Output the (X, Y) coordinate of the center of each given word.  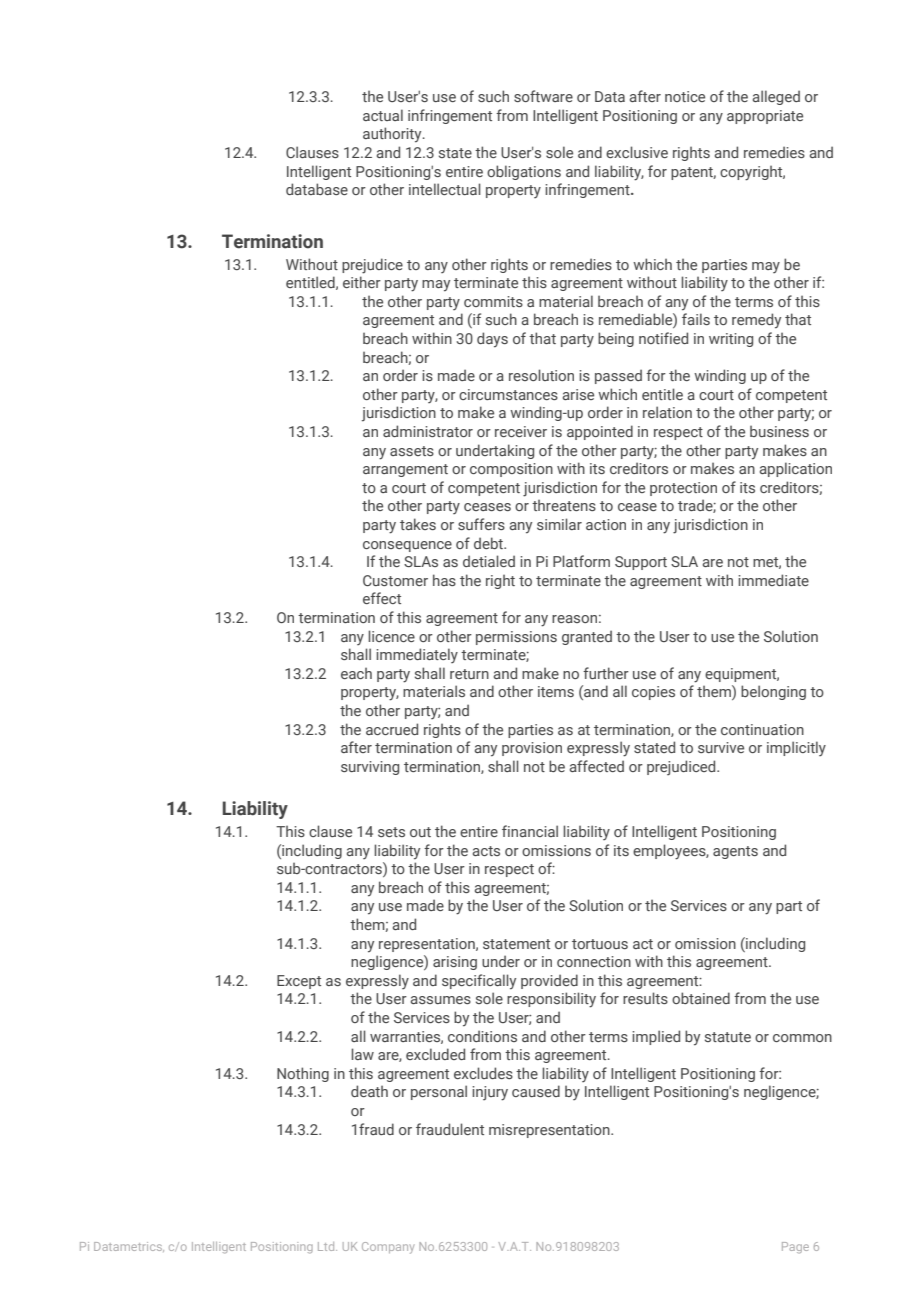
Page (795, 1247)
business (779, 431)
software (543, 96)
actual (383, 115)
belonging (773, 692)
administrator (428, 431)
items (556, 691)
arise (578, 394)
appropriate (765, 117)
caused (536, 1091)
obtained (701, 998)
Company (388, 1248)
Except (299, 982)
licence (391, 636)
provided (549, 981)
